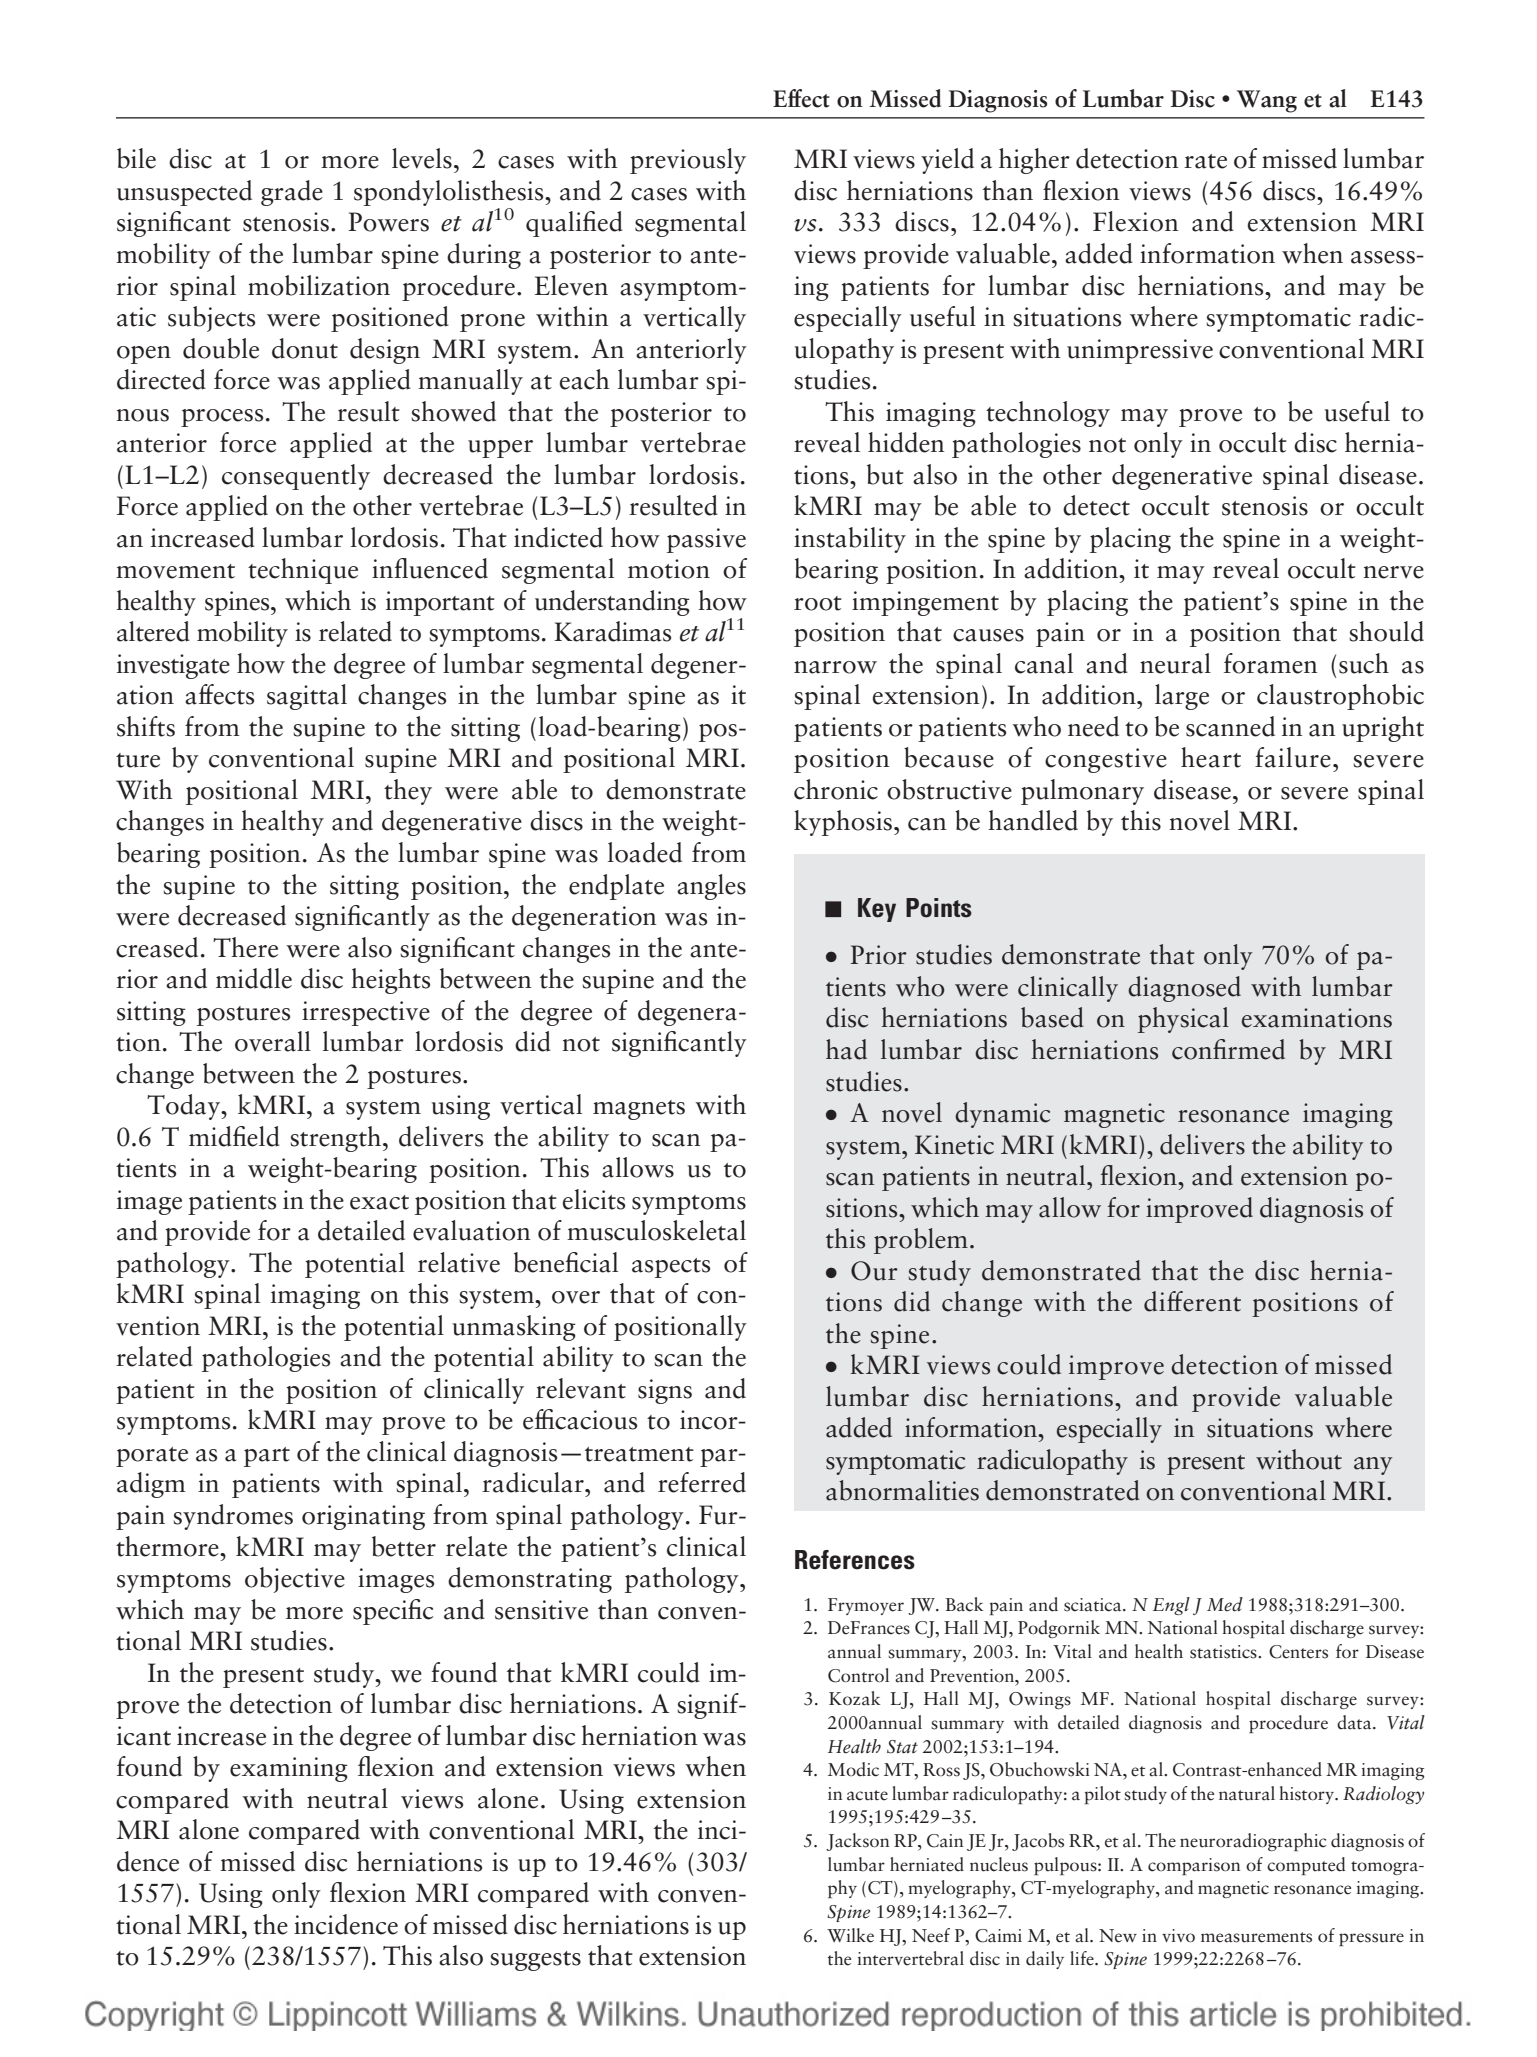  Describe the element at coordinates (295, 1580) in the page. I see `objective` at that location.
